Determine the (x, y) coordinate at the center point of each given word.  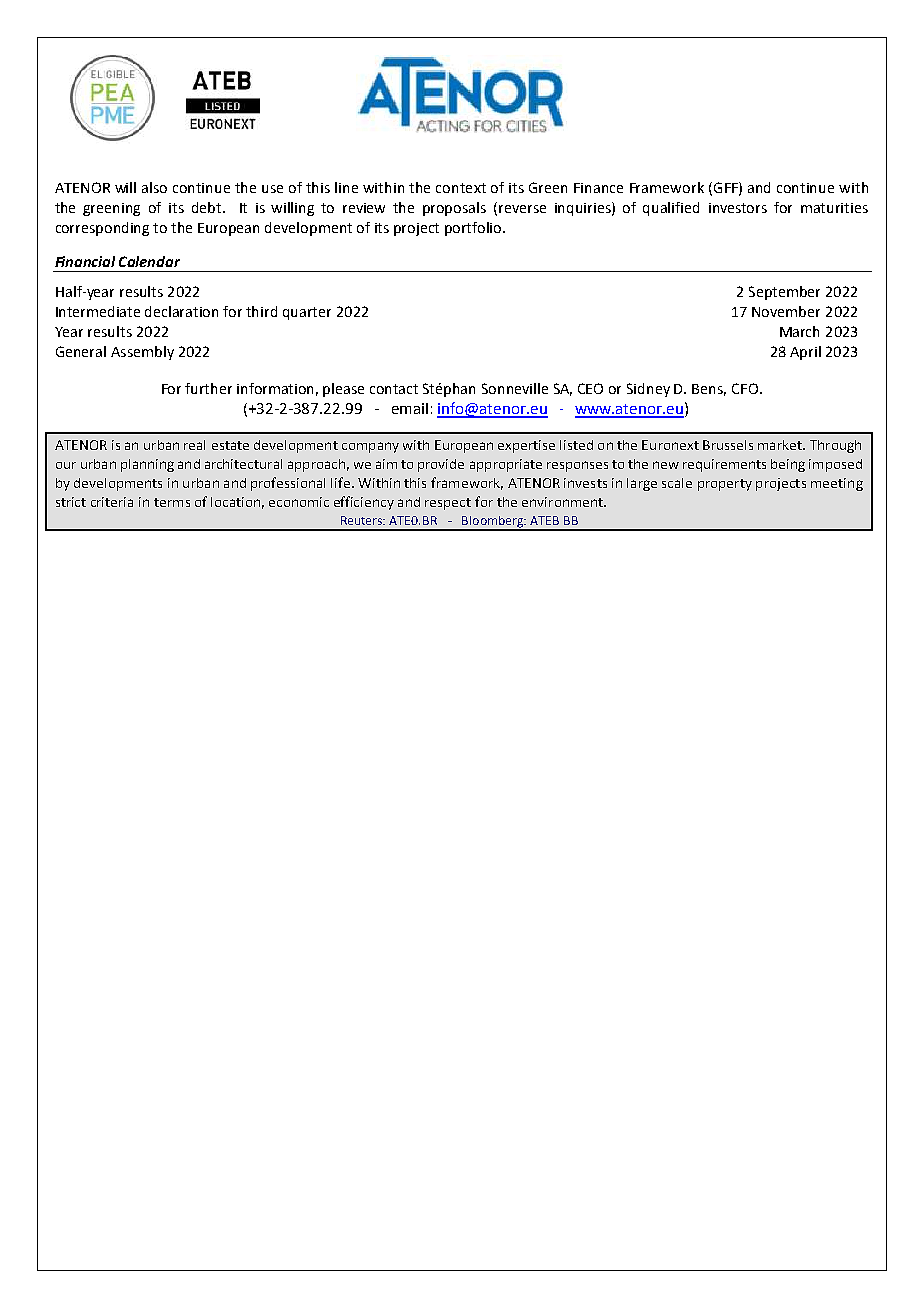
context (461, 188)
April (805, 353)
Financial (85, 261)
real (194, 445)
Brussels (728, 445)
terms (172, 502)
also (154, 187)
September (784, 293)
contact (394, 389)
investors (738, 208)
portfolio (474, 229)
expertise (526, 446)
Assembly (142, 353)
